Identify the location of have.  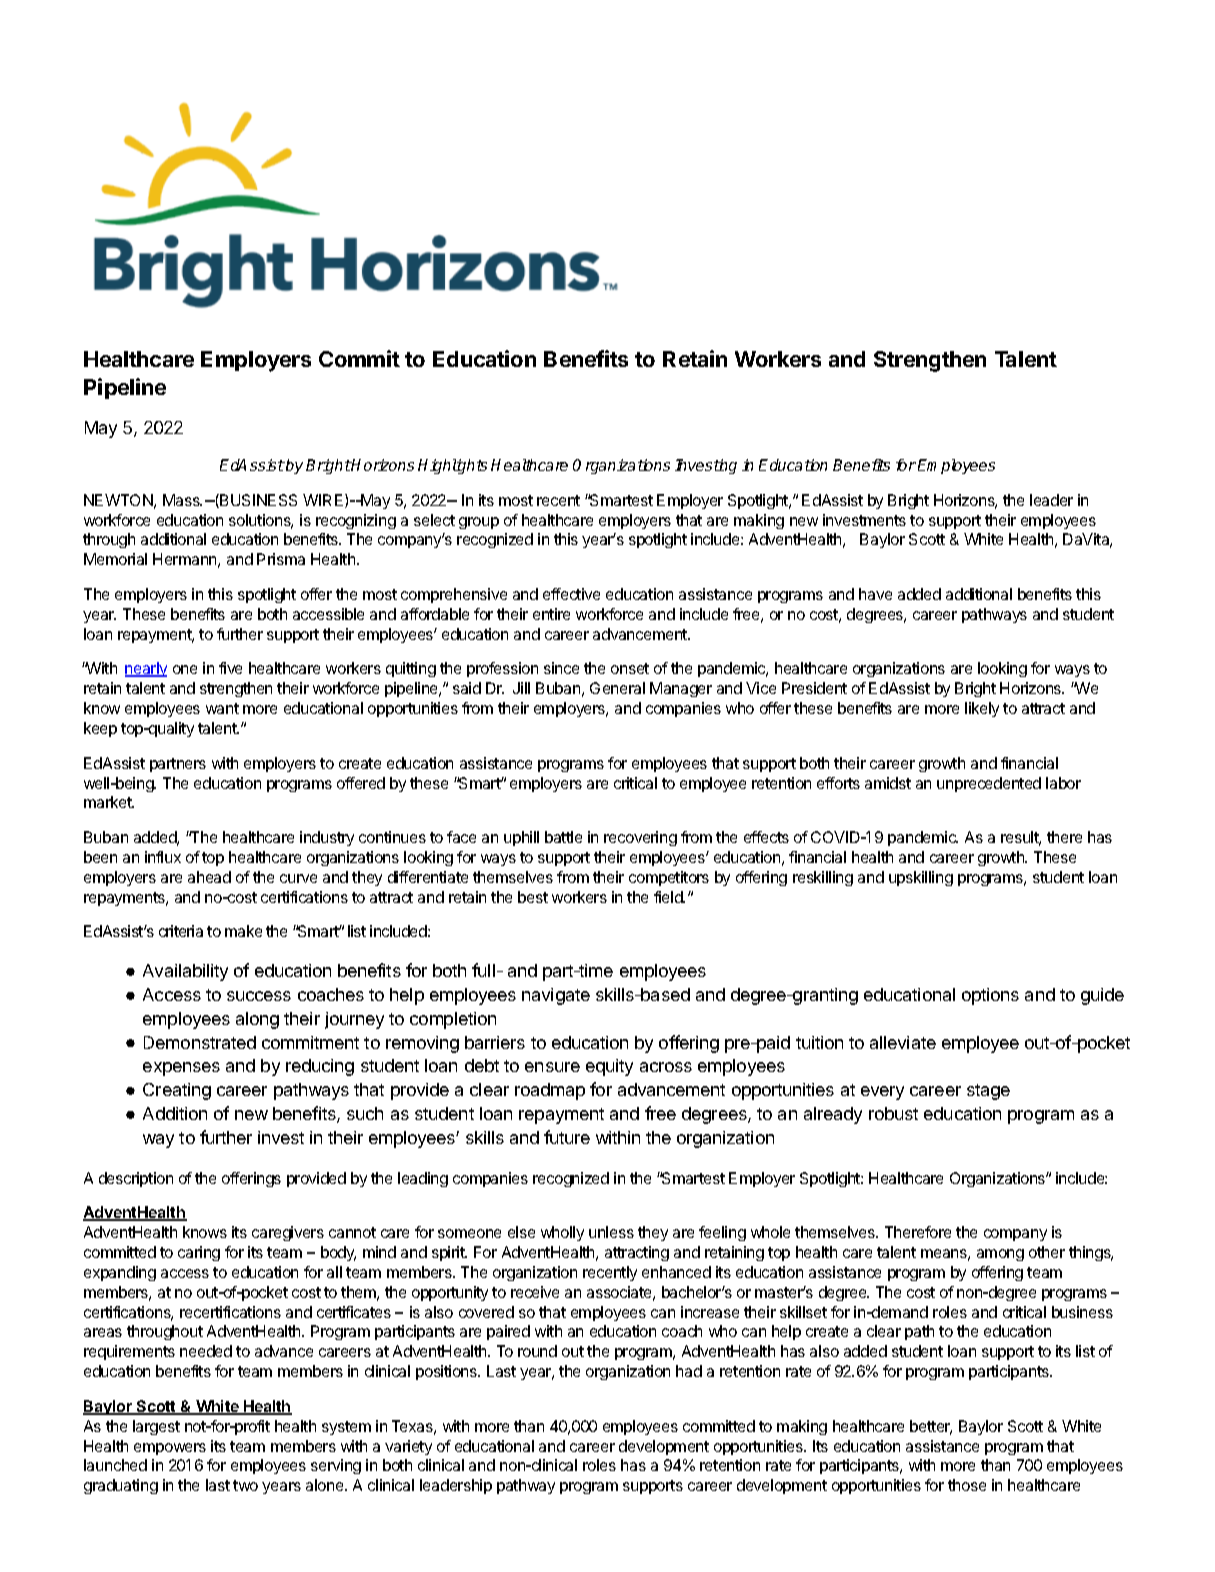
(875, 594).
